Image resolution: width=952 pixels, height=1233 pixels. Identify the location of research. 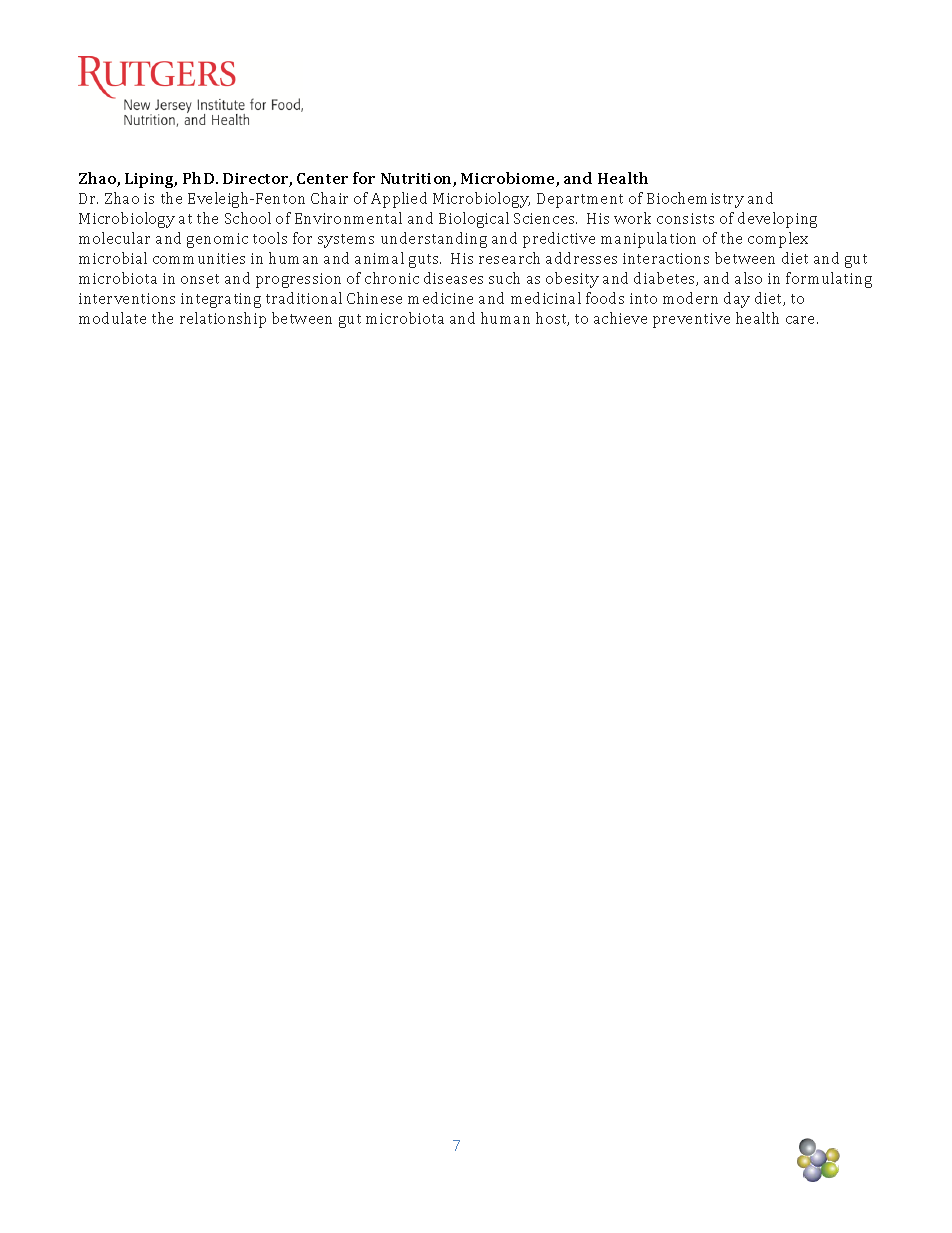
(509, 258).
